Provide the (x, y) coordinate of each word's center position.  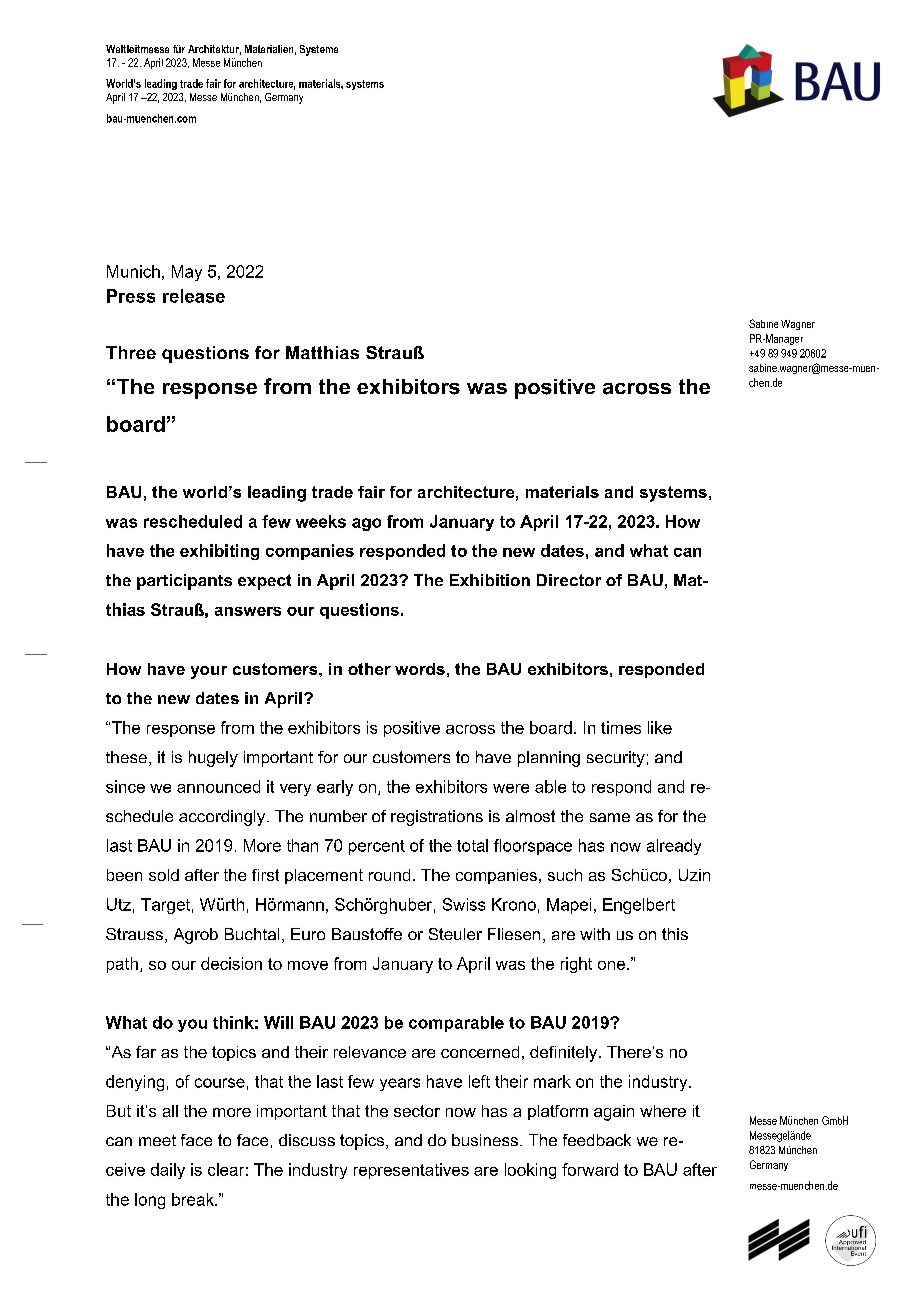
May (187, 273)
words (420, 669)
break (194, 1199)
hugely (213, 759)
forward (590, 1169)
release (194, 296)
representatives (411, 1171)
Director (569, 580)
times (621, 727)
